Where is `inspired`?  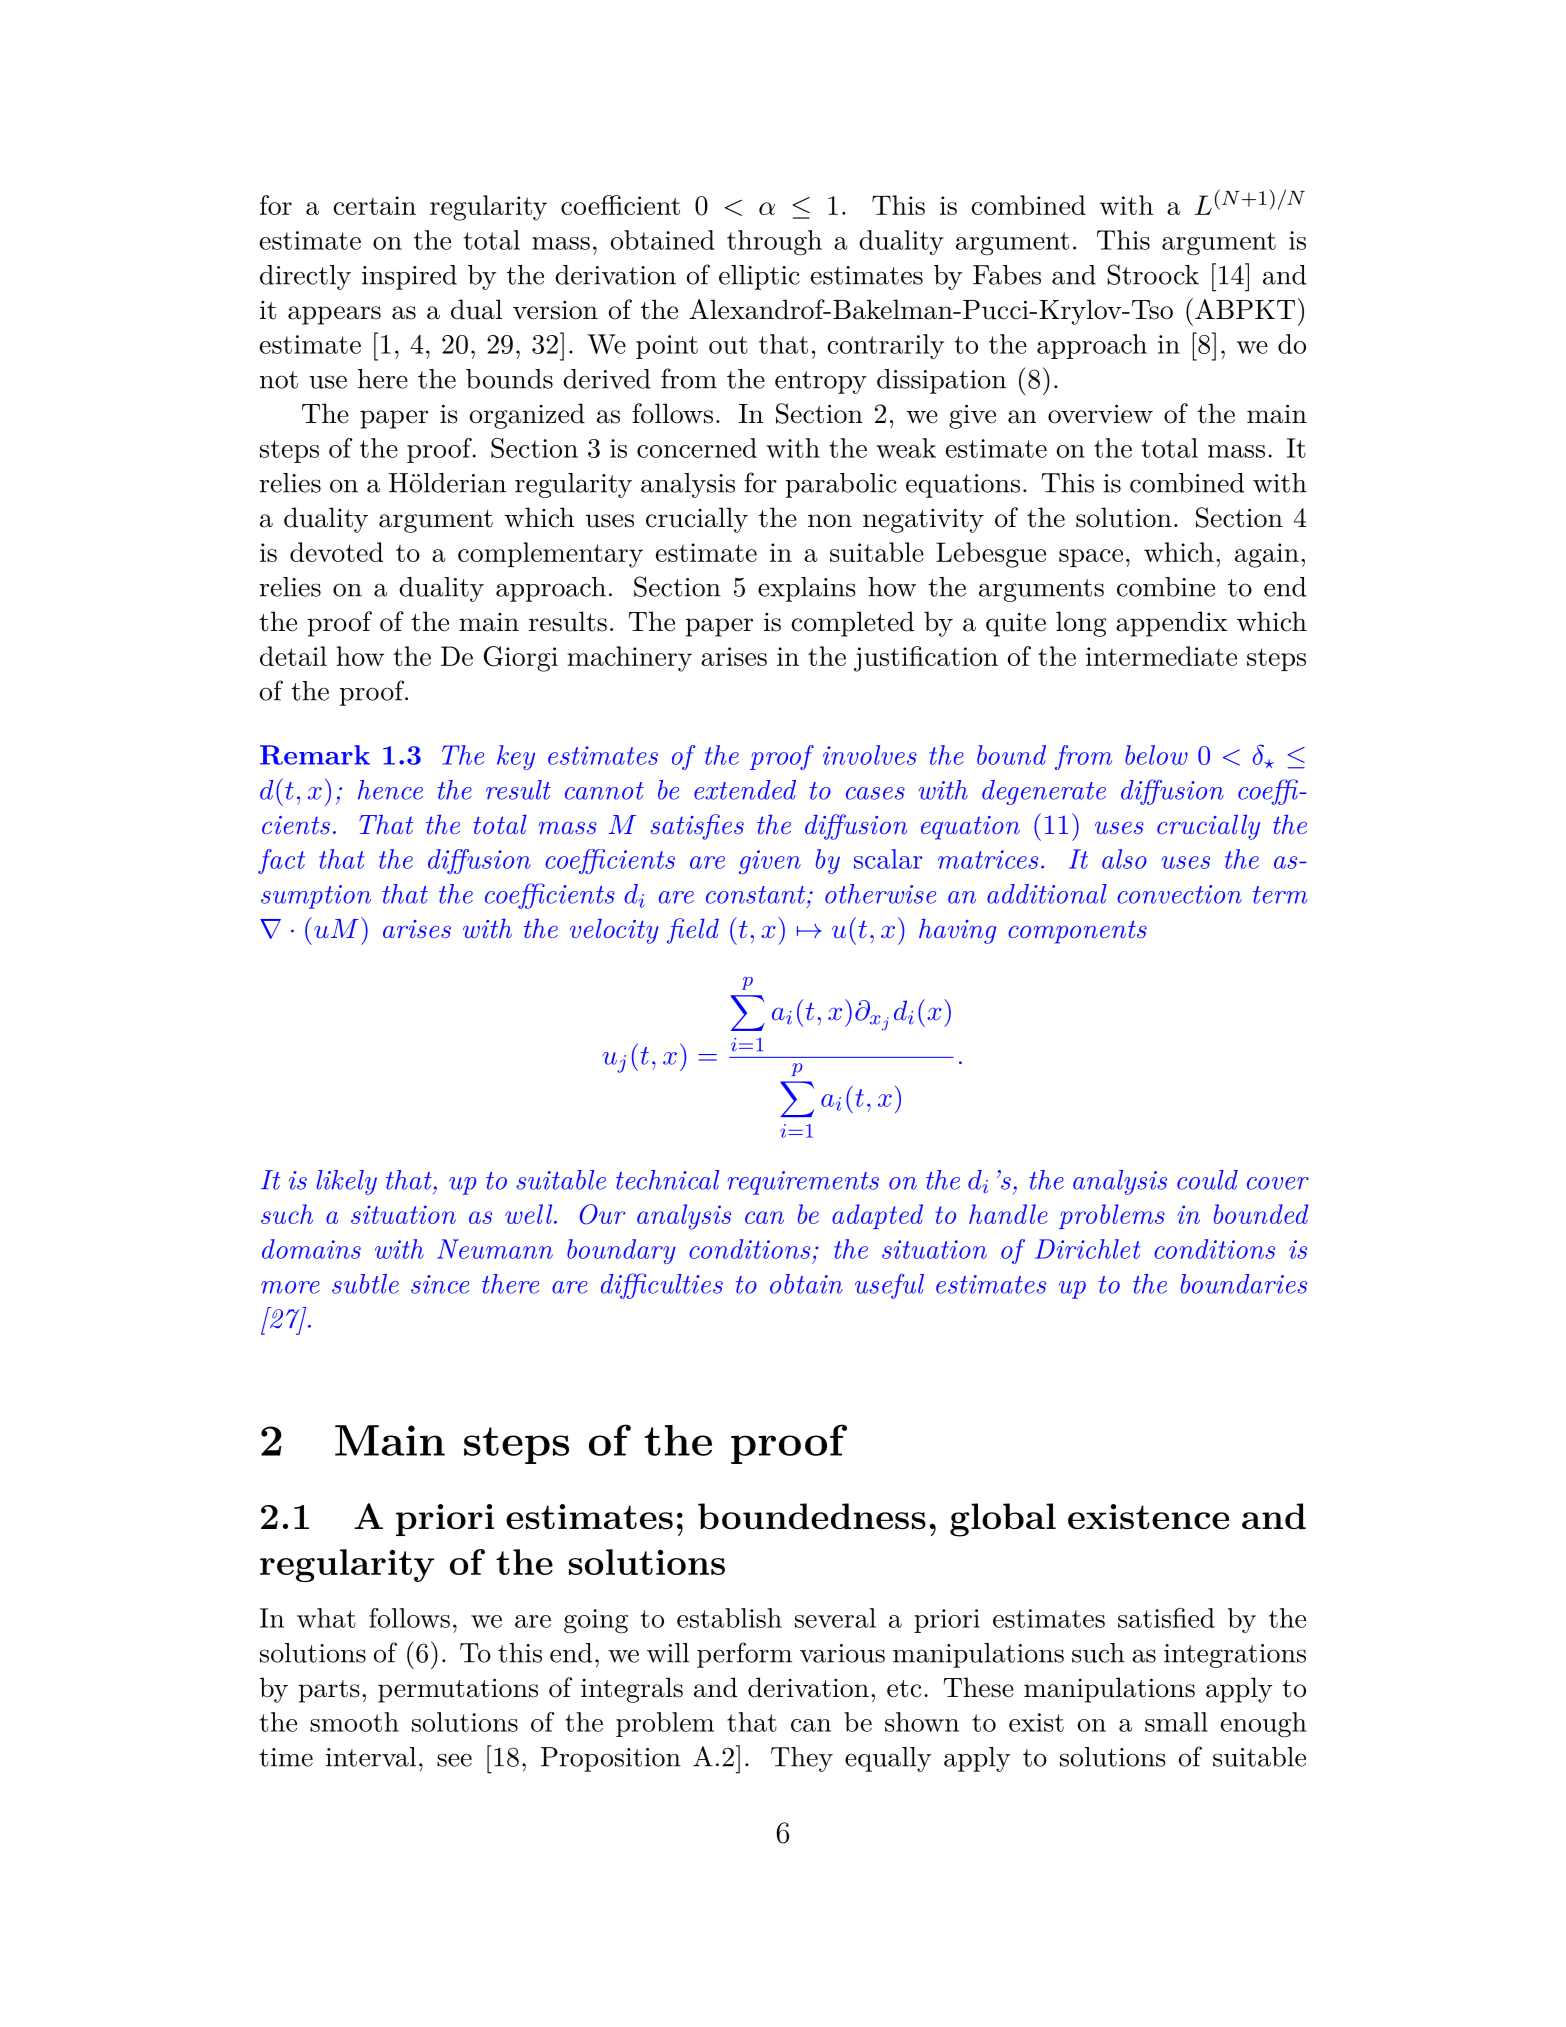
inspired is located at coordinates (409, 277).
